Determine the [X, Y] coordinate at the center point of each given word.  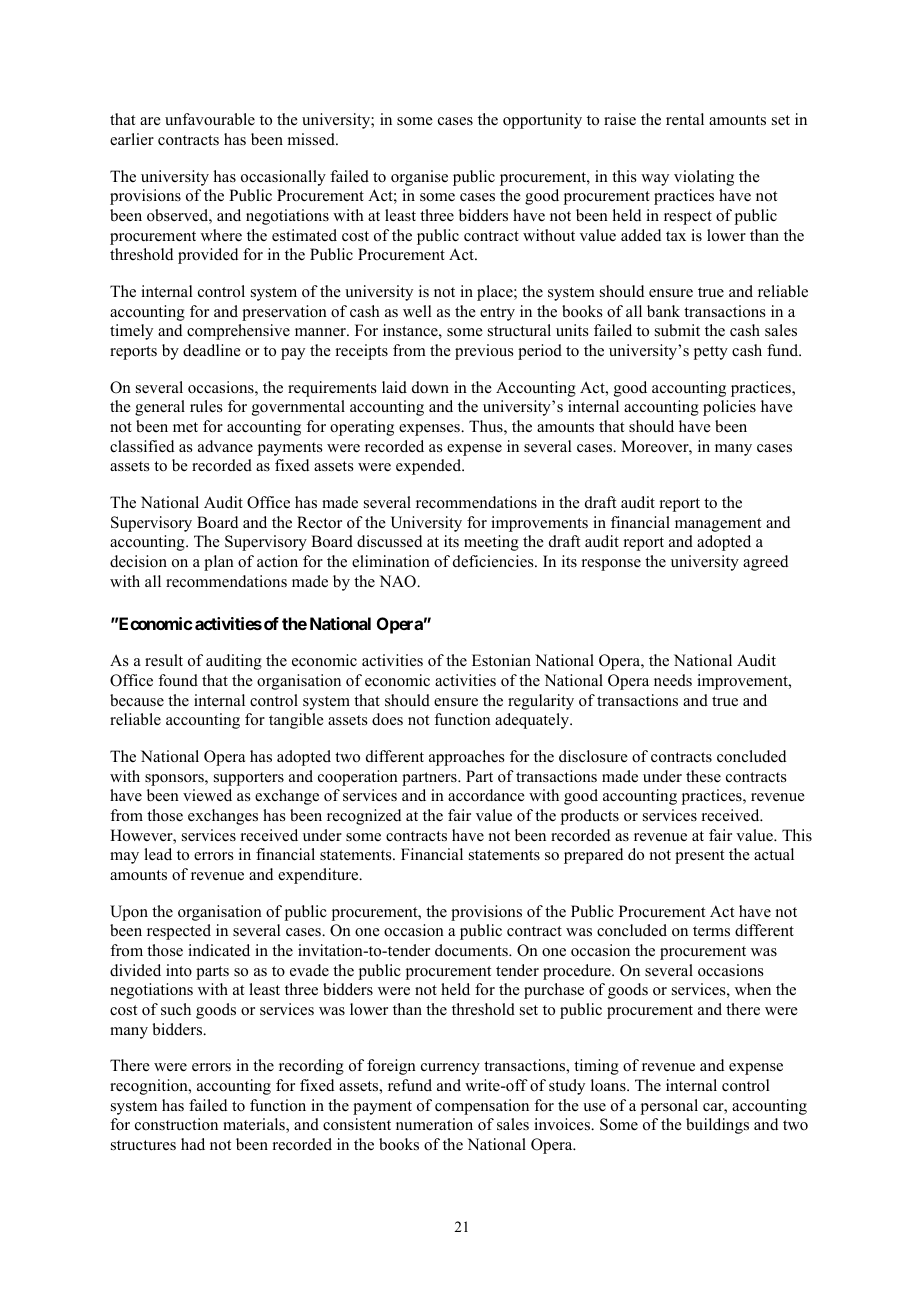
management [718, 525]
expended [430, 467]
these [703, 776]
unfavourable [210, 119]
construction [176, 1124]
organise [419, 178]
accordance [486, 795]
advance [225, 446]
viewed [207, 795]
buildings [717, 1126]
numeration [434, 1124]
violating [704, 178]
